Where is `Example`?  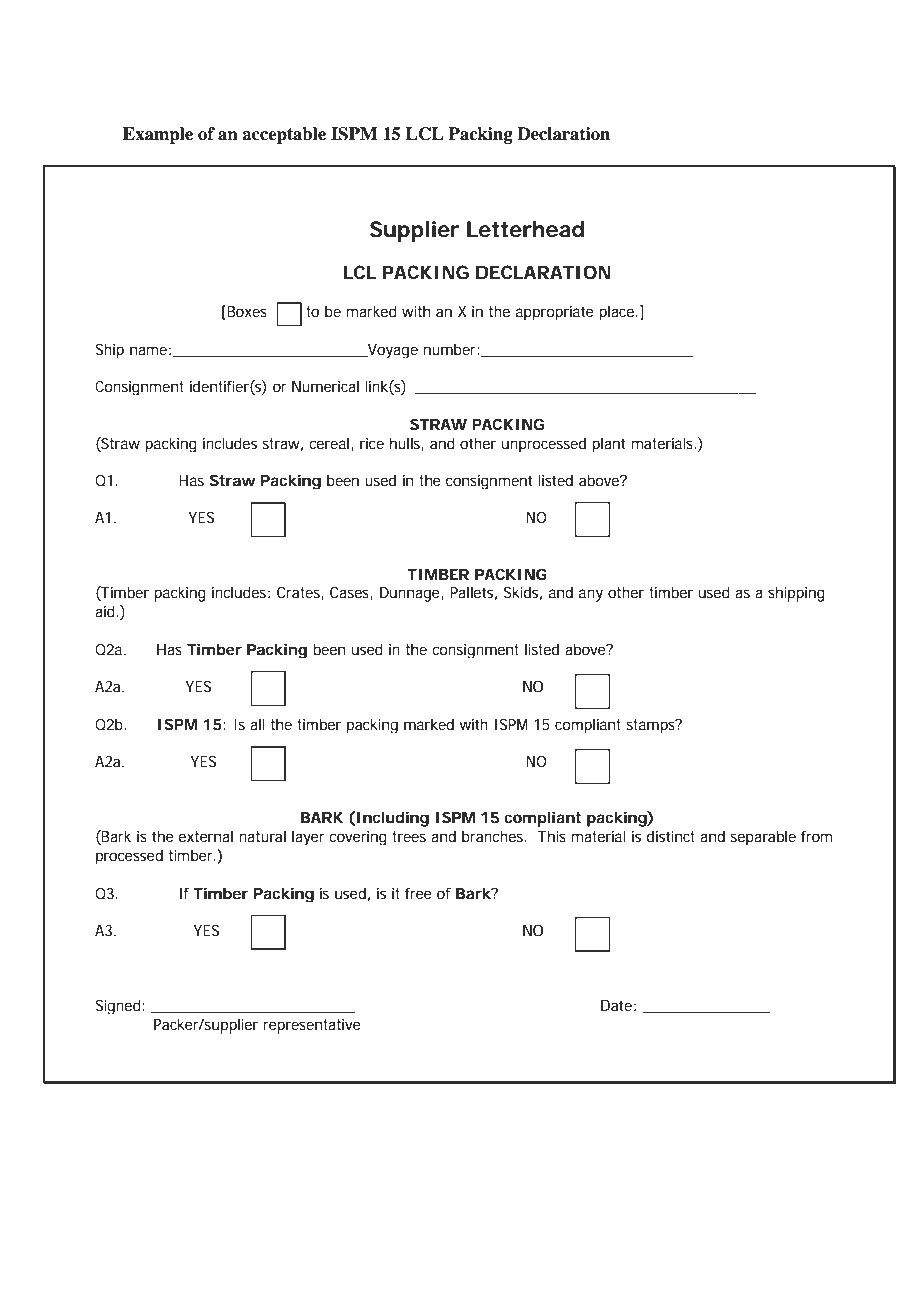 Example is located at coordinates (158, 135).
